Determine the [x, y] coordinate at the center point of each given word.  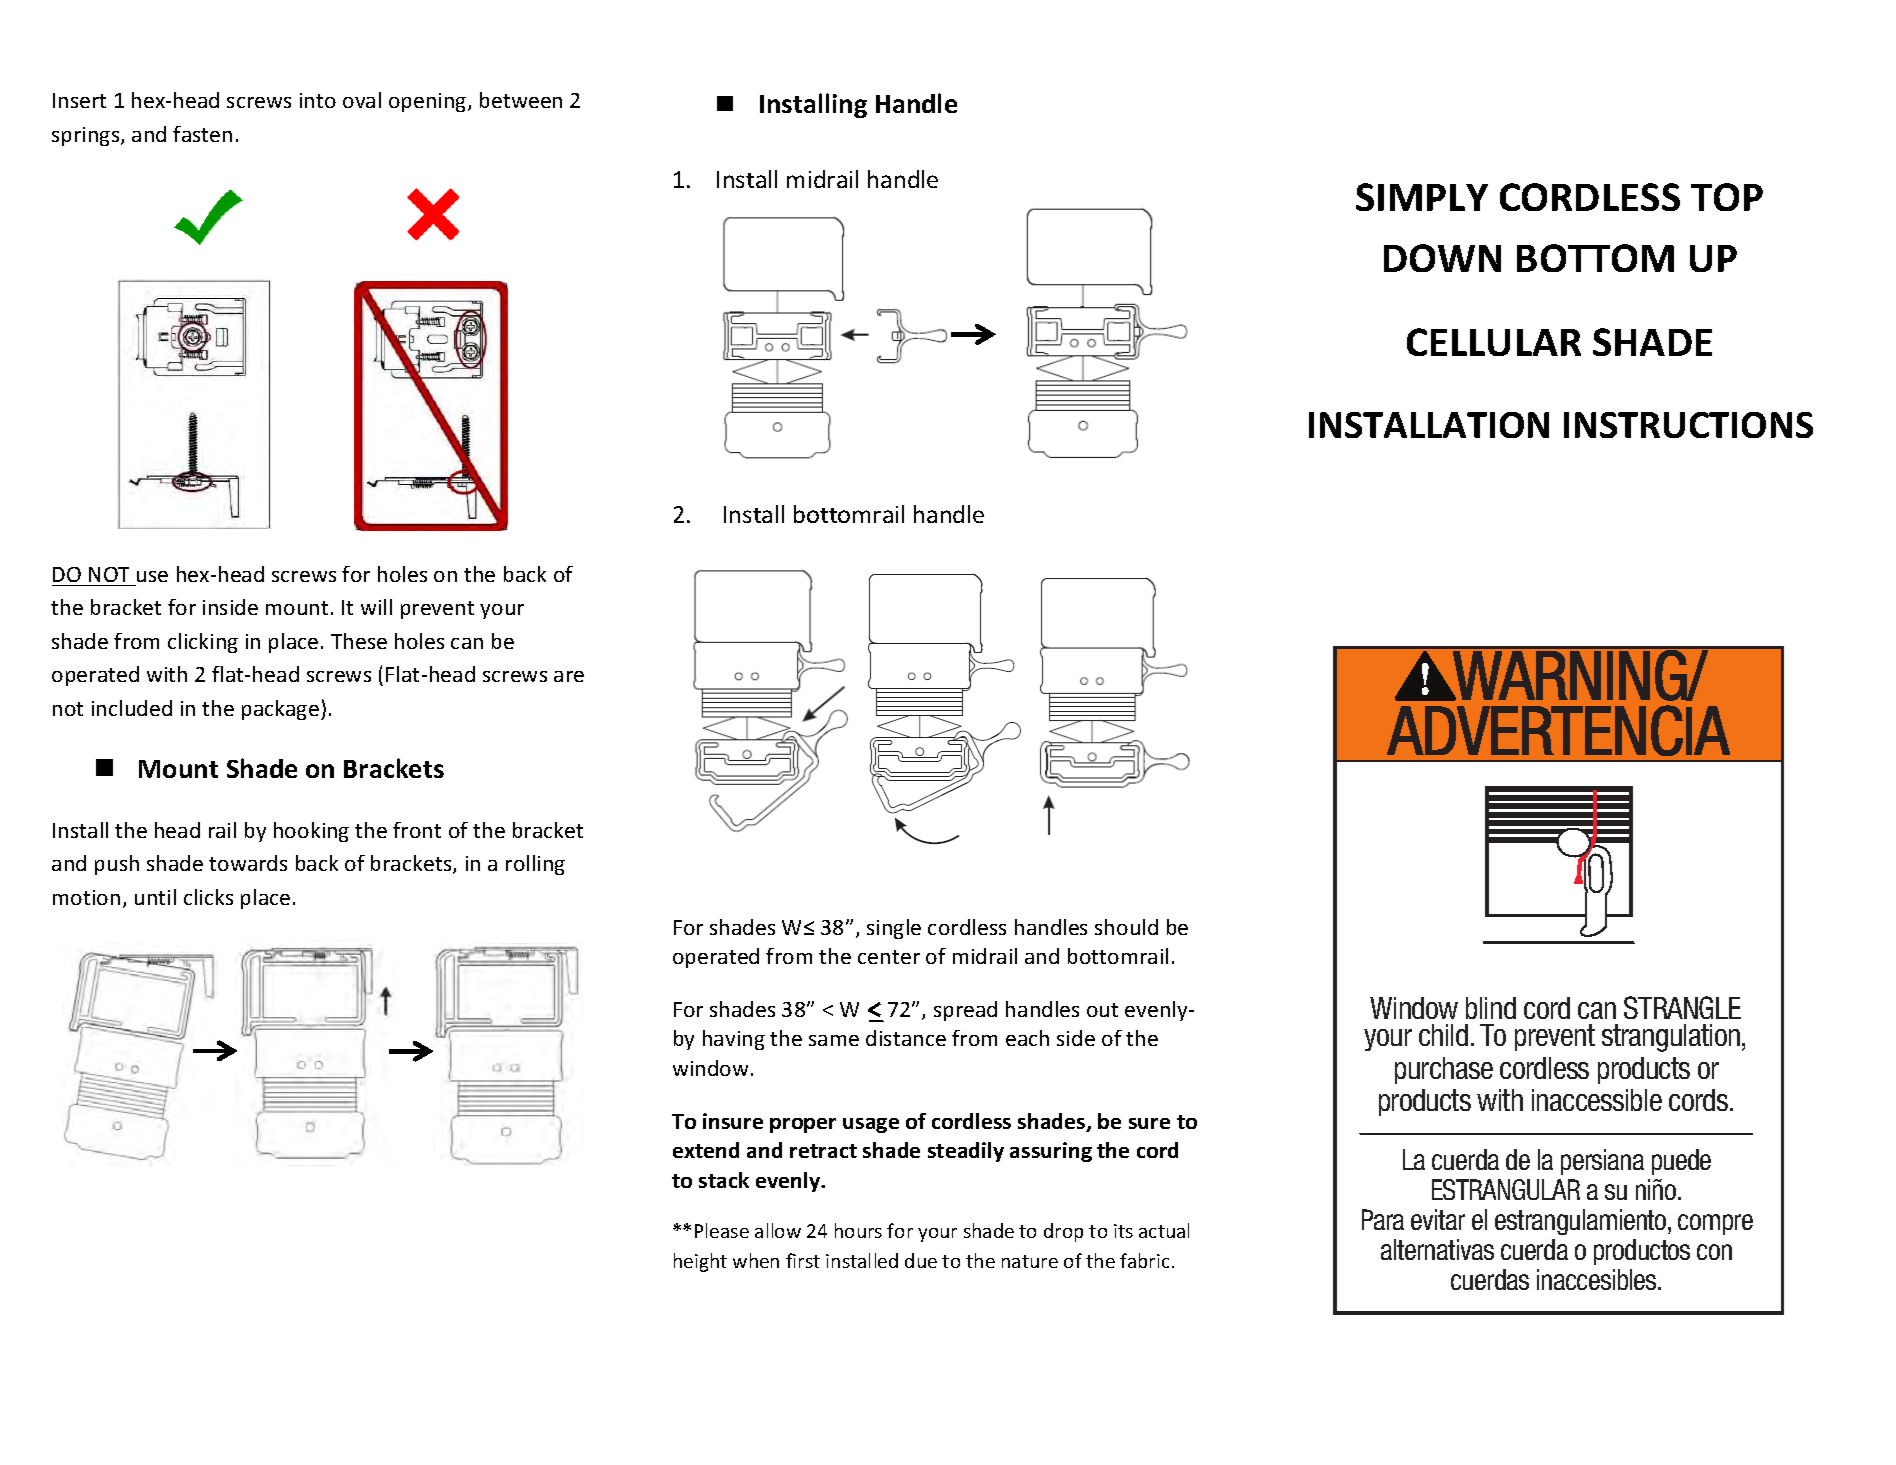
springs [87, 136]
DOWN [1442, 258]
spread [965, 1011]
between [521, 100]
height [700, 1262]
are [569, 676]
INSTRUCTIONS [1688, 425]
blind [1491, 1008]
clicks [208, 897]
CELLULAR [1494, 342]
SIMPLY [1422, 197]
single [894, 929]
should [1126, 927]
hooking [311, 832]
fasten [202, 134]
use [152, 576]
